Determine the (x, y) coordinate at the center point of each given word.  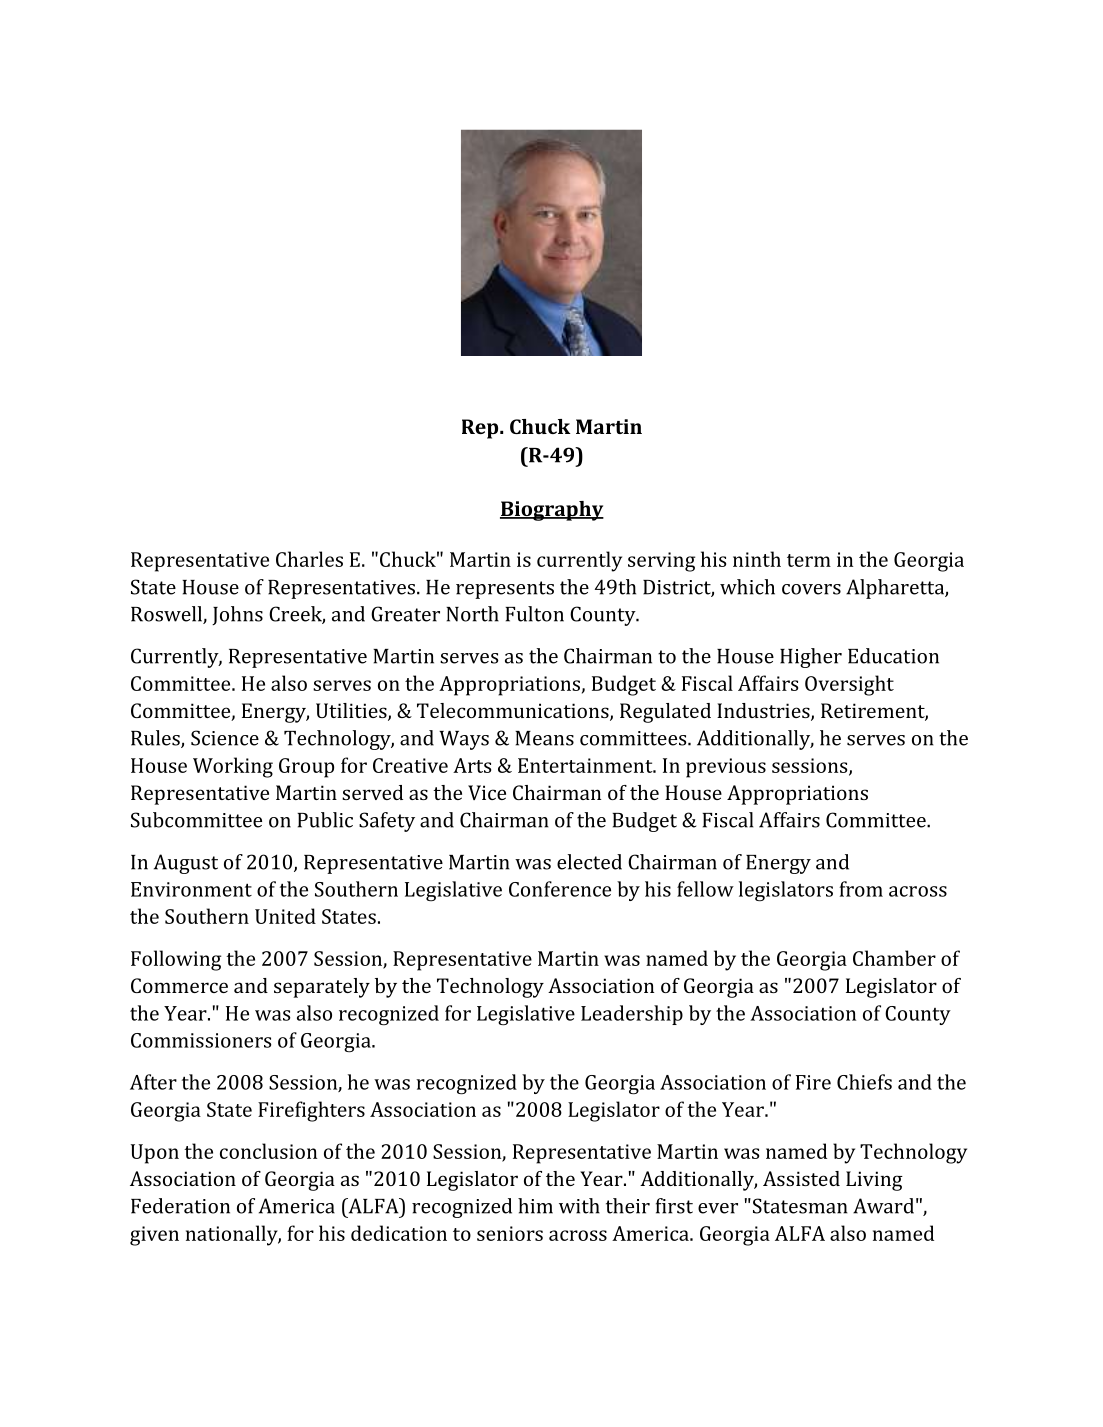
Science (225, 738)
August (186, 864)
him (535, 1206)
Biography (552, 511)
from (861, 889)
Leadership (632, 1015)
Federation (180, 1206)
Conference (560, 889)
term (809, 560)
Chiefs (864, 1082)
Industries (764, 712)
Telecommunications (514, 712)
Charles (309, 559)
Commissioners (201, 1040)
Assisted (801, 1178)
